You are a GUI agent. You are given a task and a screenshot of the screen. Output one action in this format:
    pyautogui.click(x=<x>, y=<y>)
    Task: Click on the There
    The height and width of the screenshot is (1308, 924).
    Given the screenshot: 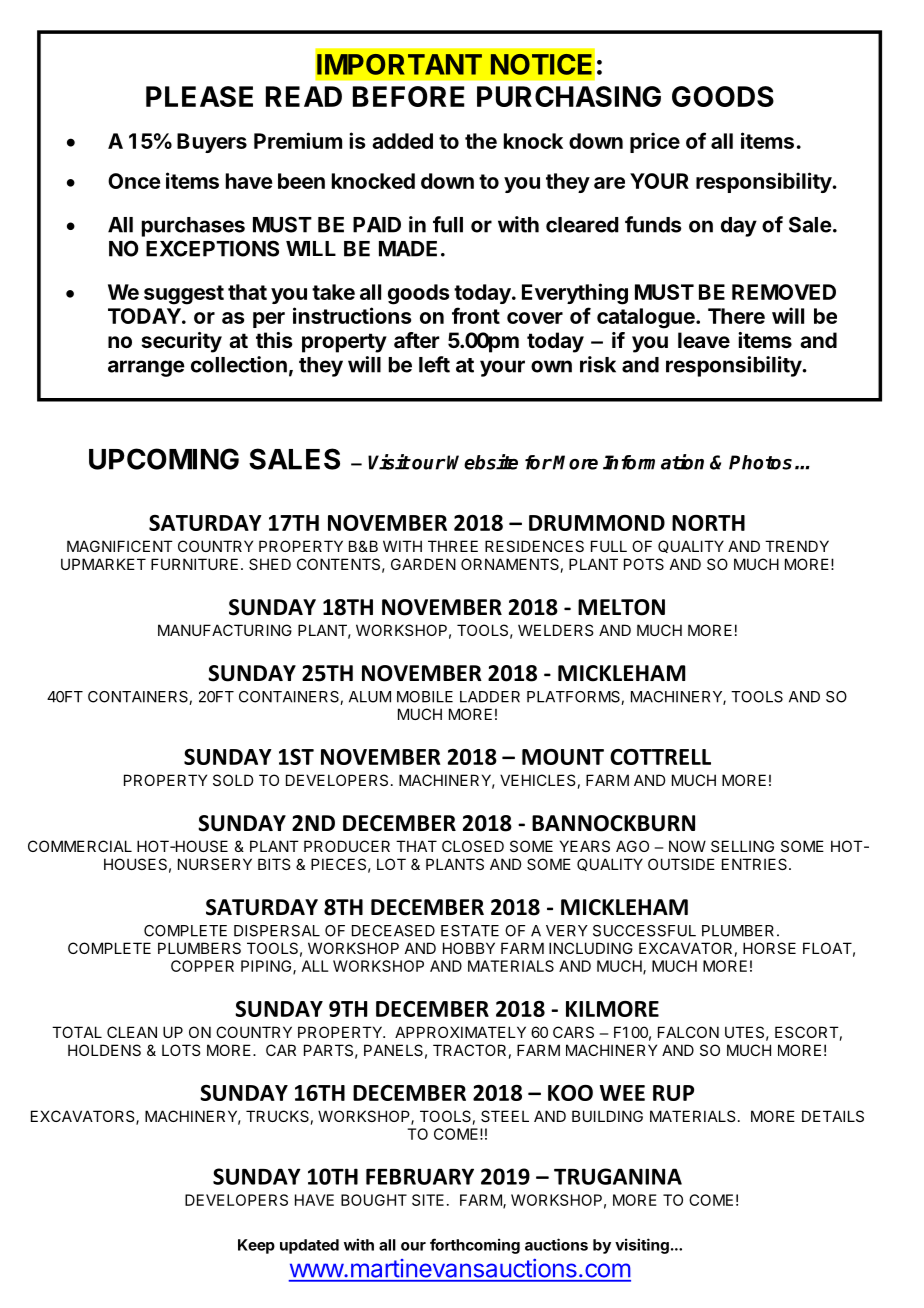 What is the action you would take?
    pyautogui.click(x=736, y=316)
